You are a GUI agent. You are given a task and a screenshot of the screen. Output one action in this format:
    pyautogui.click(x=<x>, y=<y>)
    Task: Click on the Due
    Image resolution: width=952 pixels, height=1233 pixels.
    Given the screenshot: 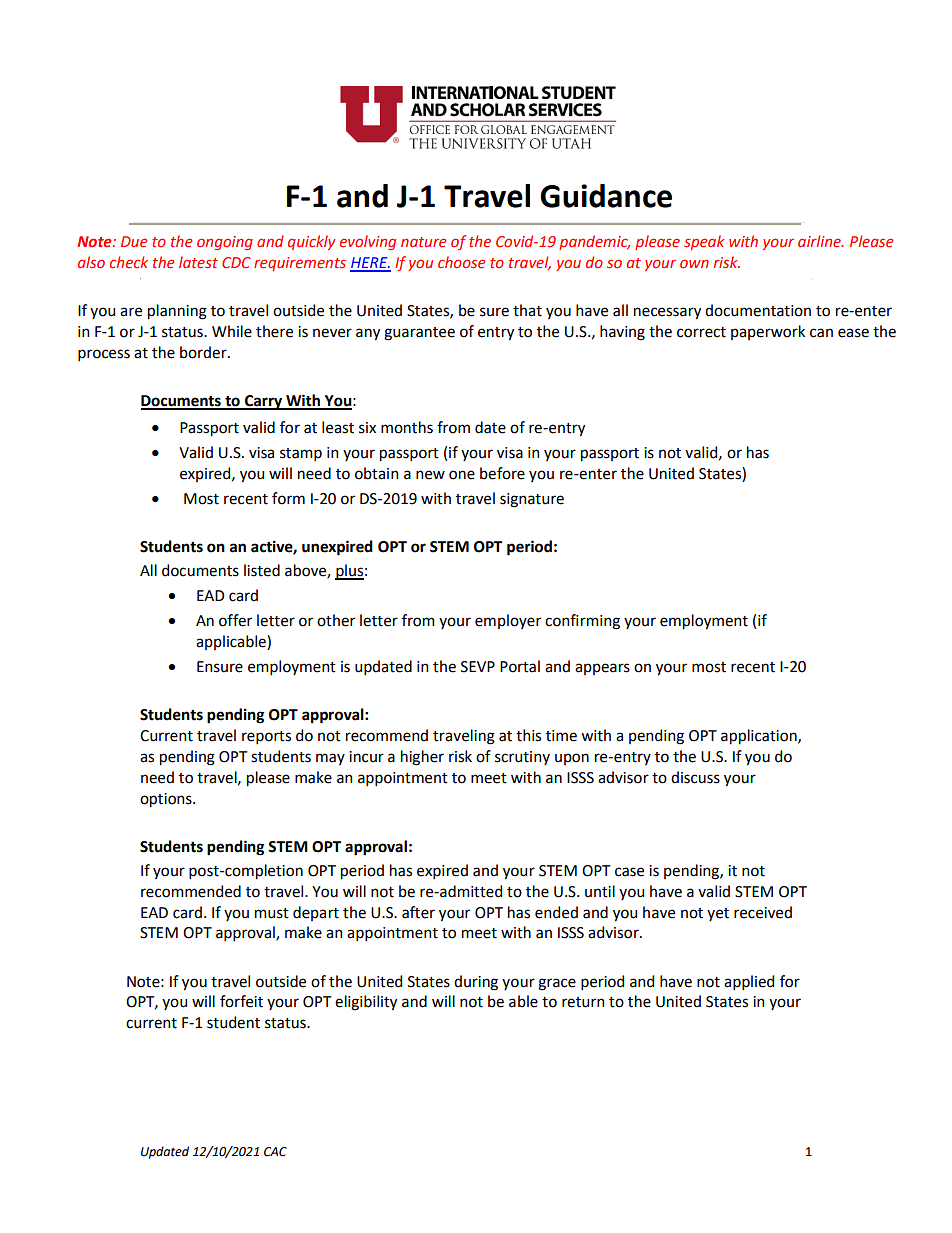 What is the action you would take?
    pyautogui.click(x=134, y=241)
